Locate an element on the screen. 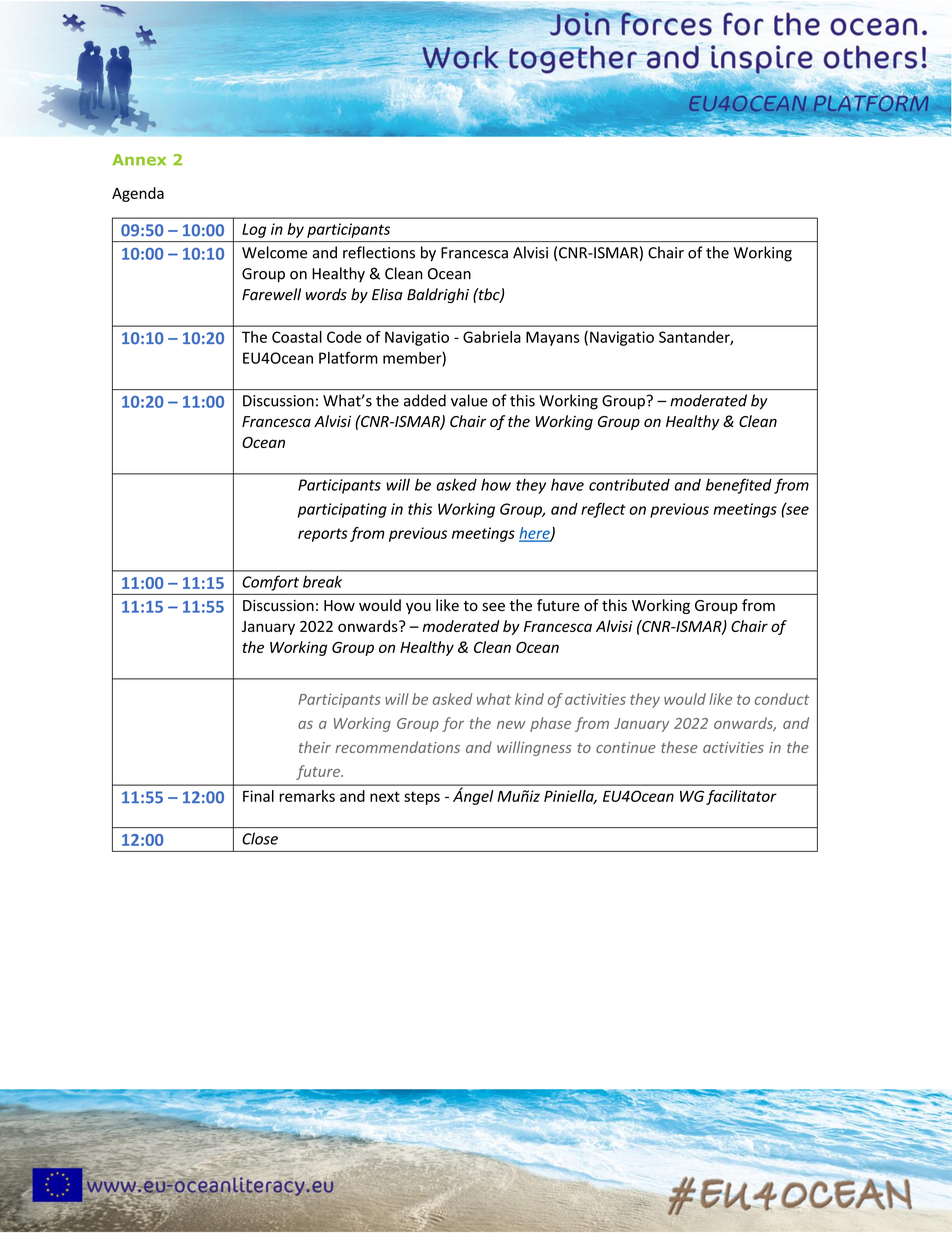 The image size is (952, 1233). break is located at coordinates (322, 581).
